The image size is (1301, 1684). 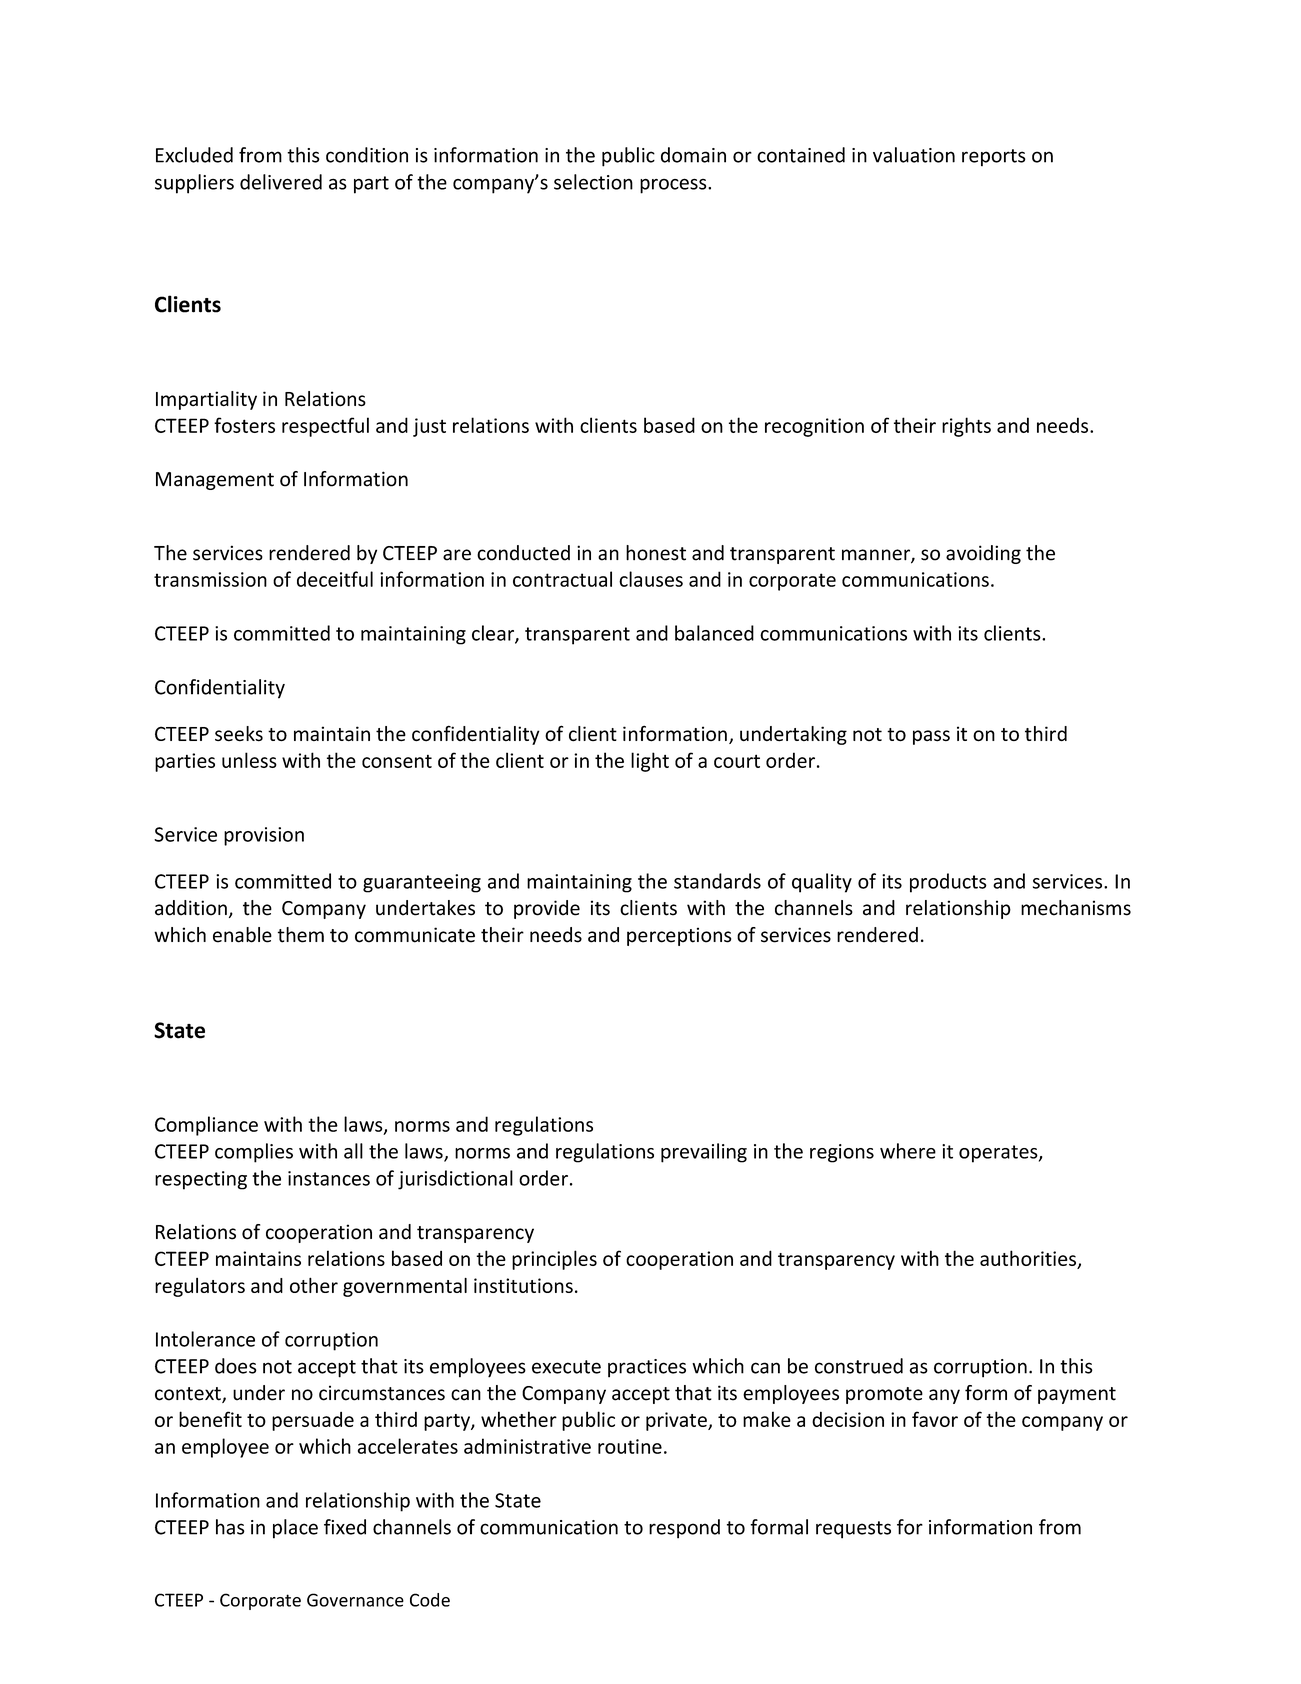 I want to click on pass, so click(x=931, y=737).
